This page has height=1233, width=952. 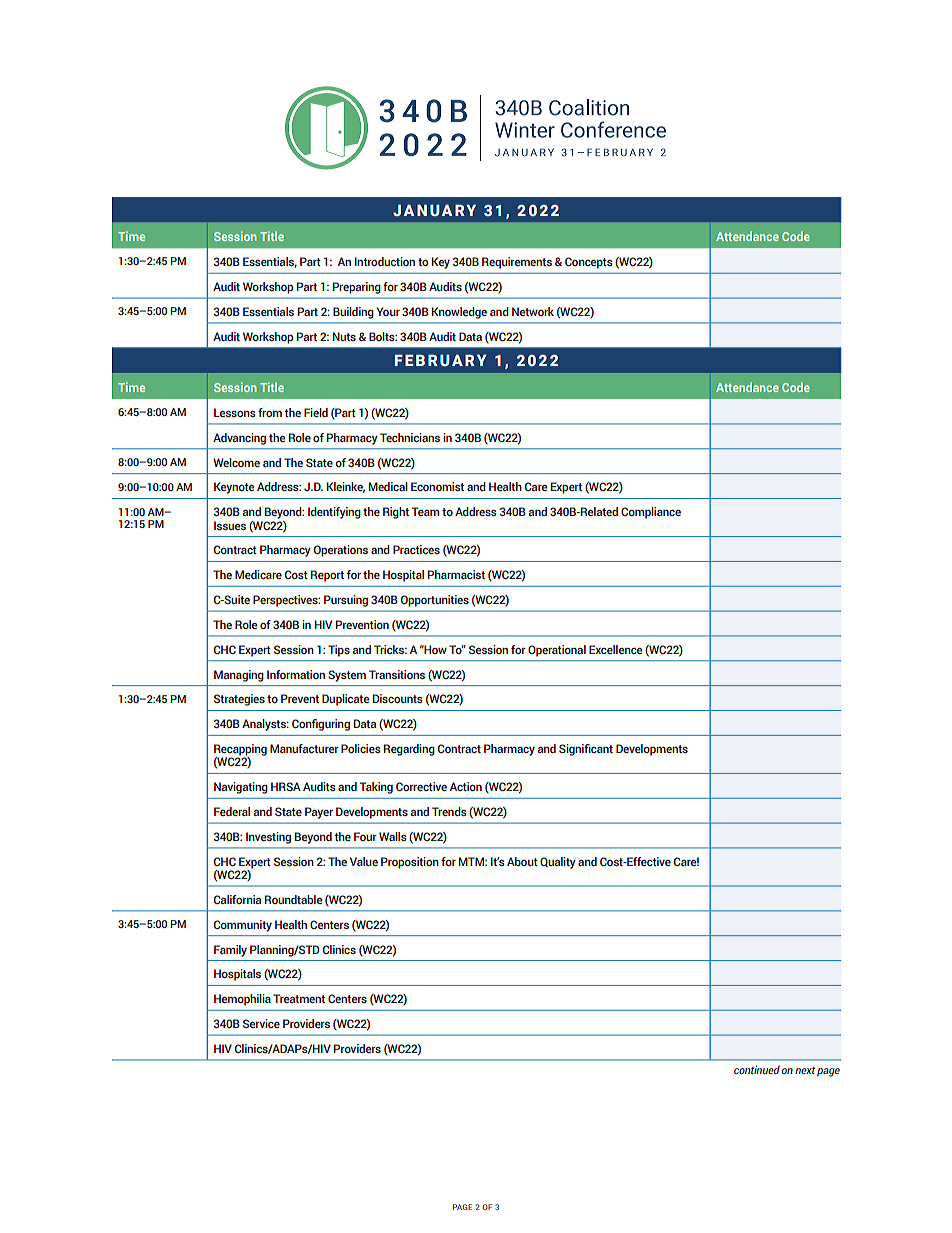 I want to click on Operational, so click(x=557, y=651).
